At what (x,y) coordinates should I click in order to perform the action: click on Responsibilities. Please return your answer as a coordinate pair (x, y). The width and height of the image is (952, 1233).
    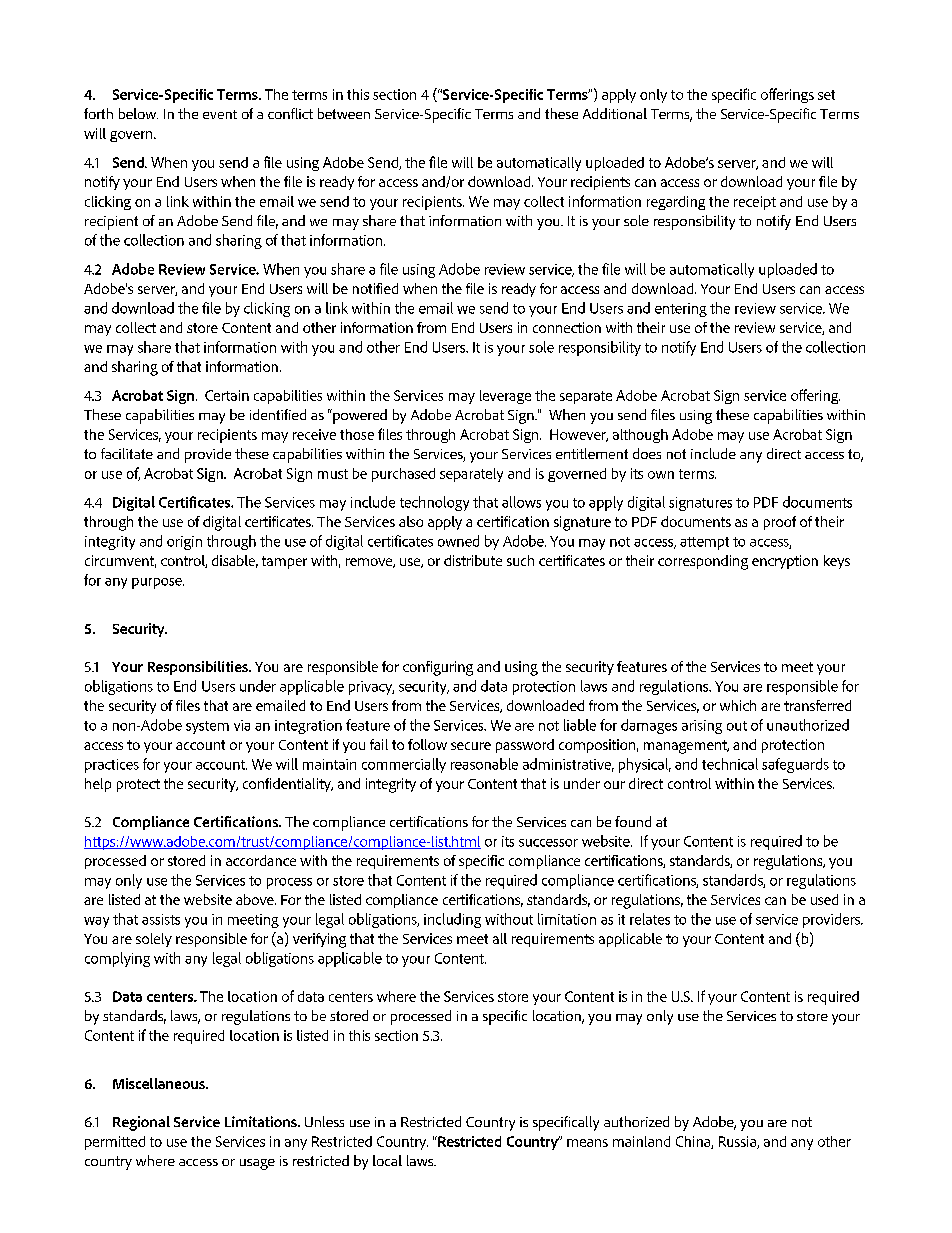
    Looking at the image, I should click on (199, 668).
